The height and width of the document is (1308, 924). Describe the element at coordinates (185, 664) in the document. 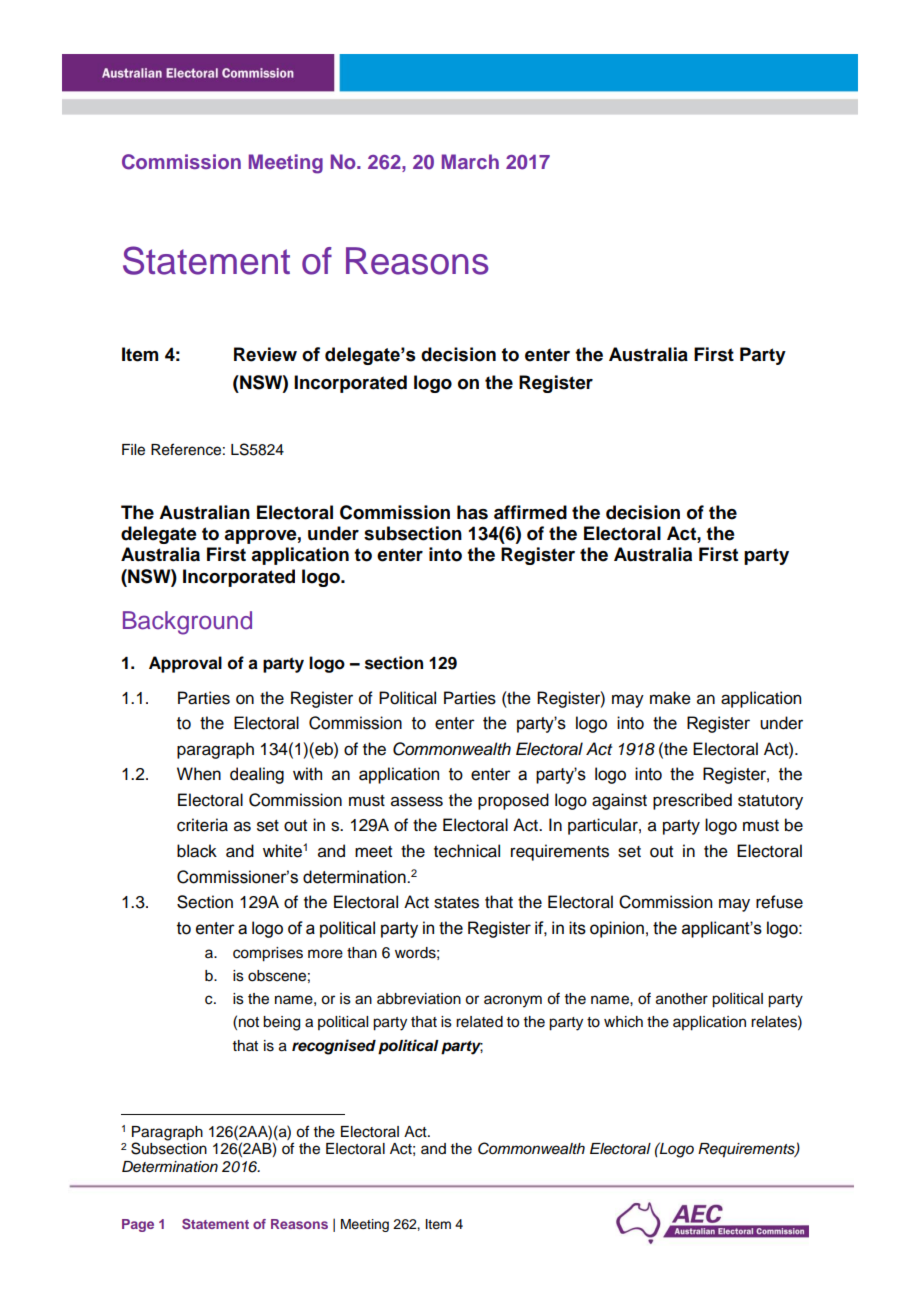

I see `Approval` at that location.
